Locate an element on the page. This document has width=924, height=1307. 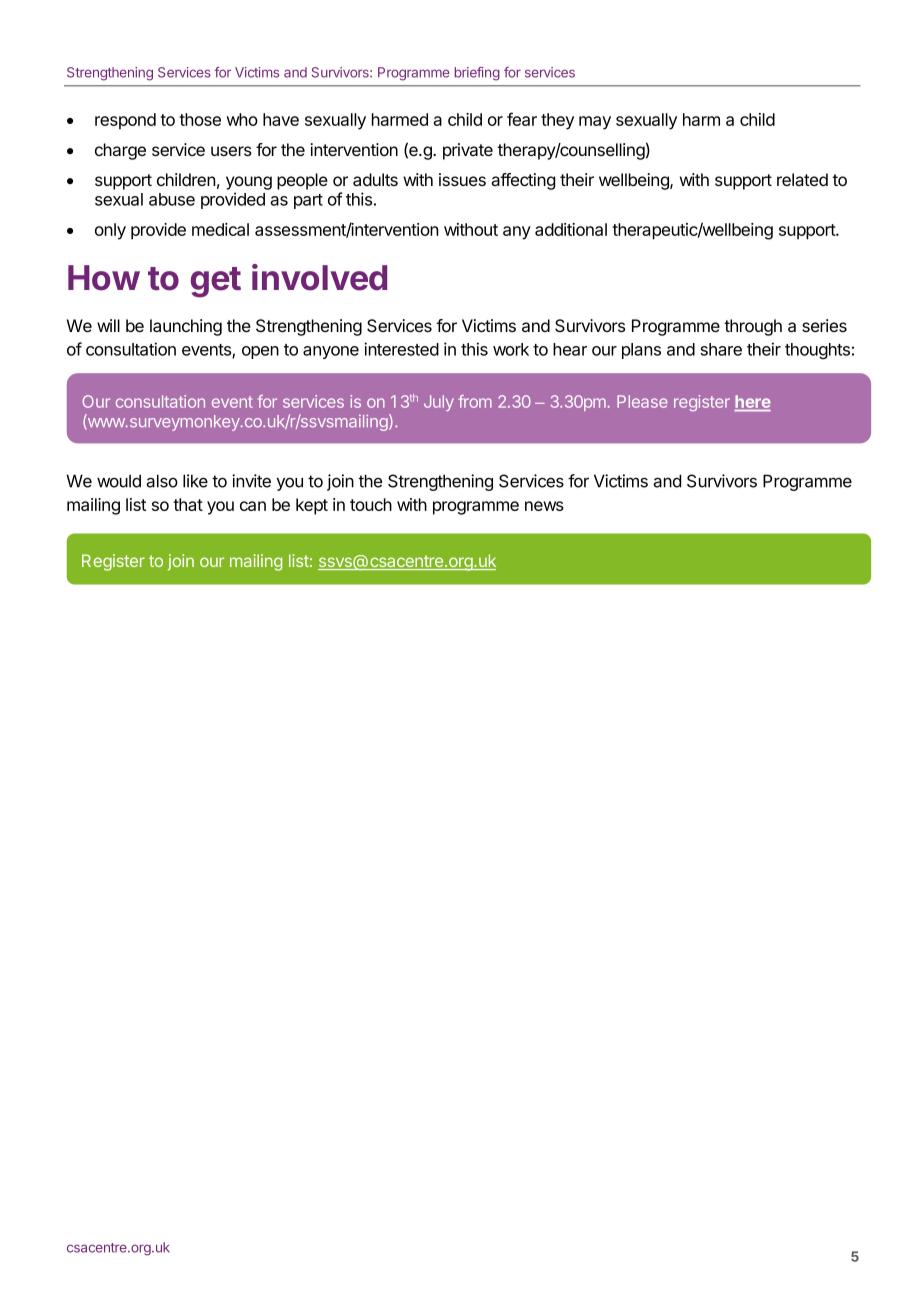
who is located at coordinates (242, 119).
